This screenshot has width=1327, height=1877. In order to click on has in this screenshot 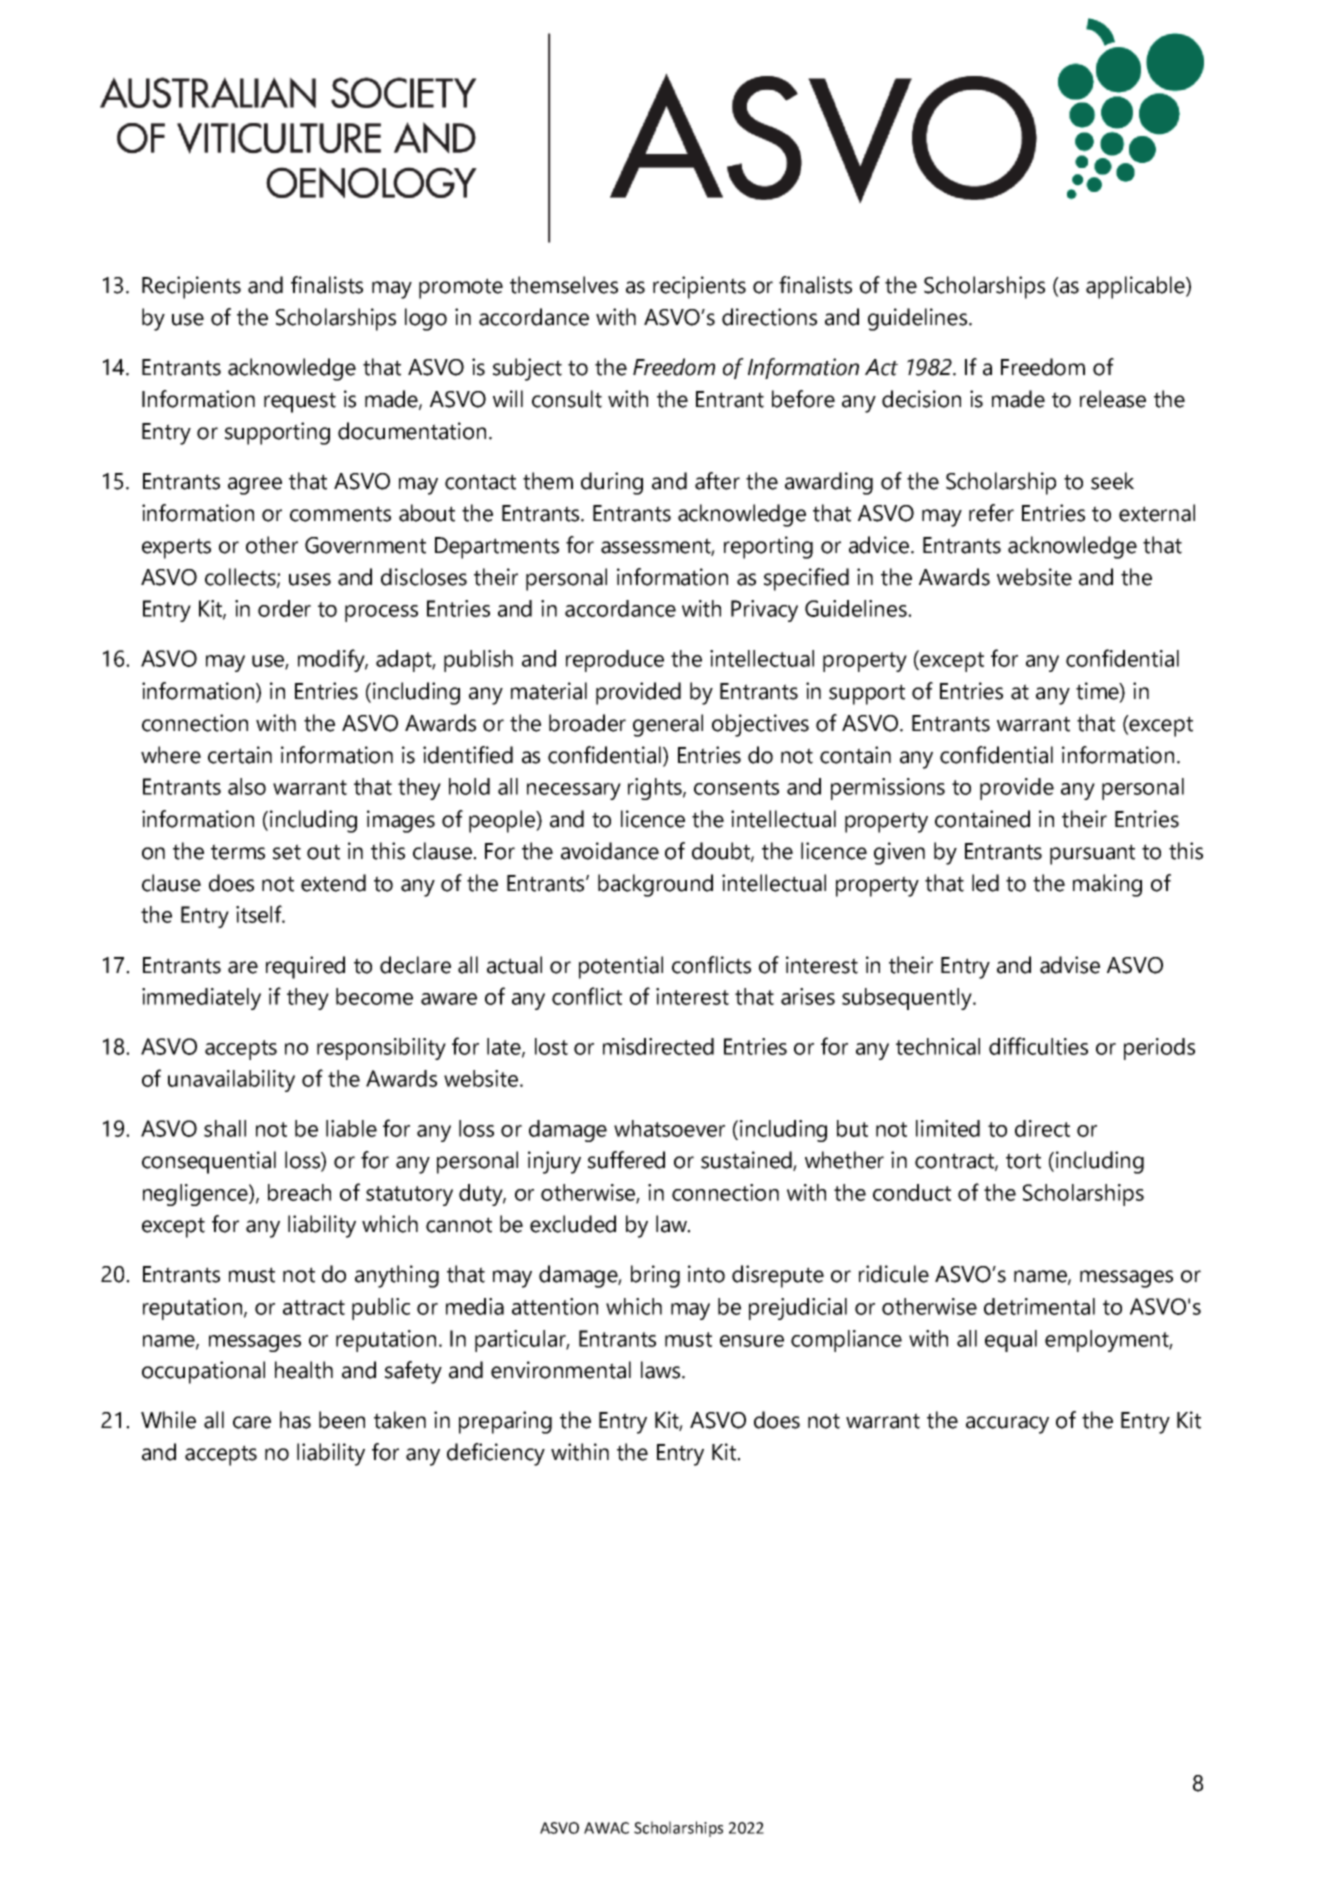, I will do `click(295, 1420)`.
